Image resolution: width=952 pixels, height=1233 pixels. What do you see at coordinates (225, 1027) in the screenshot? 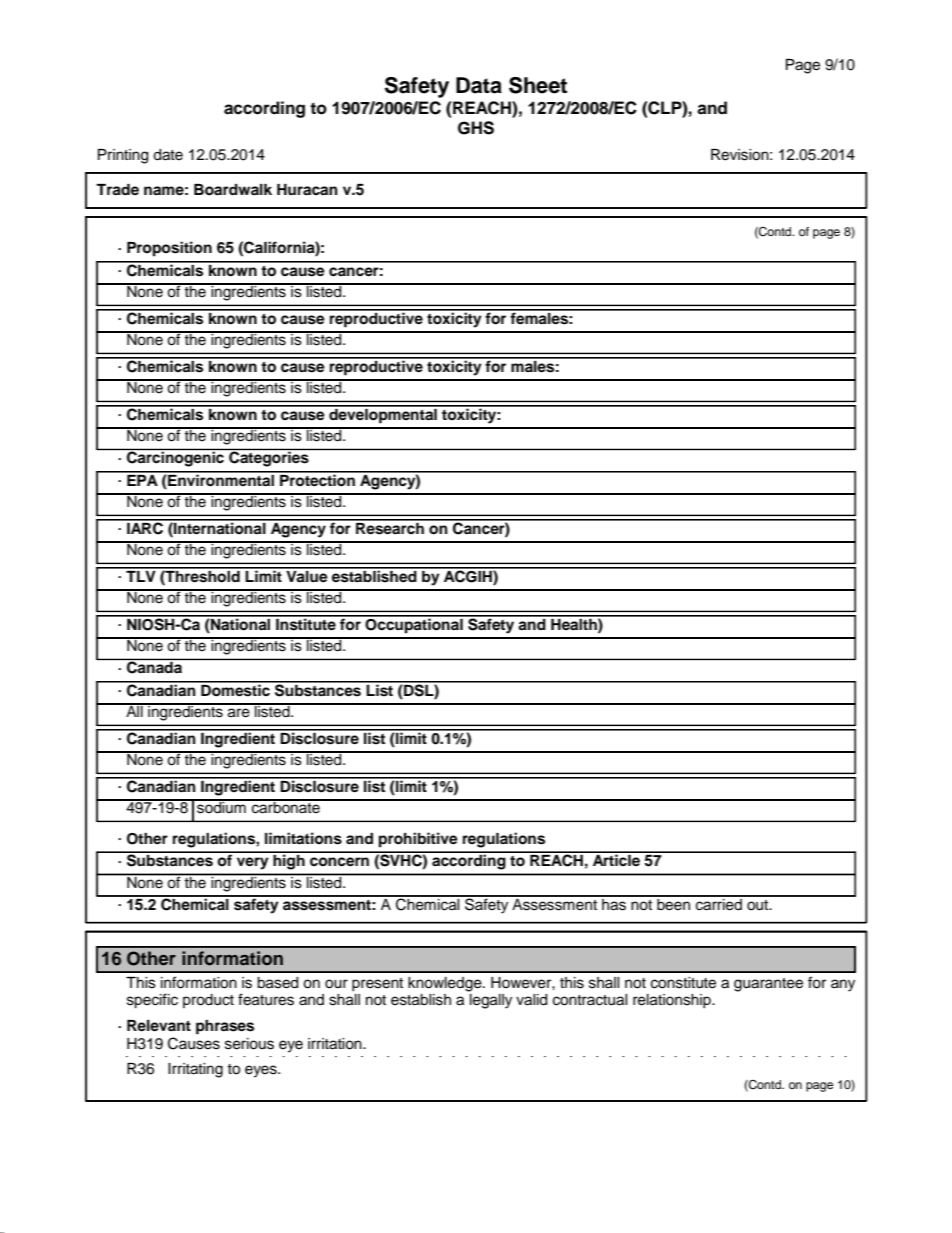
I see `phrases` at bounding box center [225, 1027].
